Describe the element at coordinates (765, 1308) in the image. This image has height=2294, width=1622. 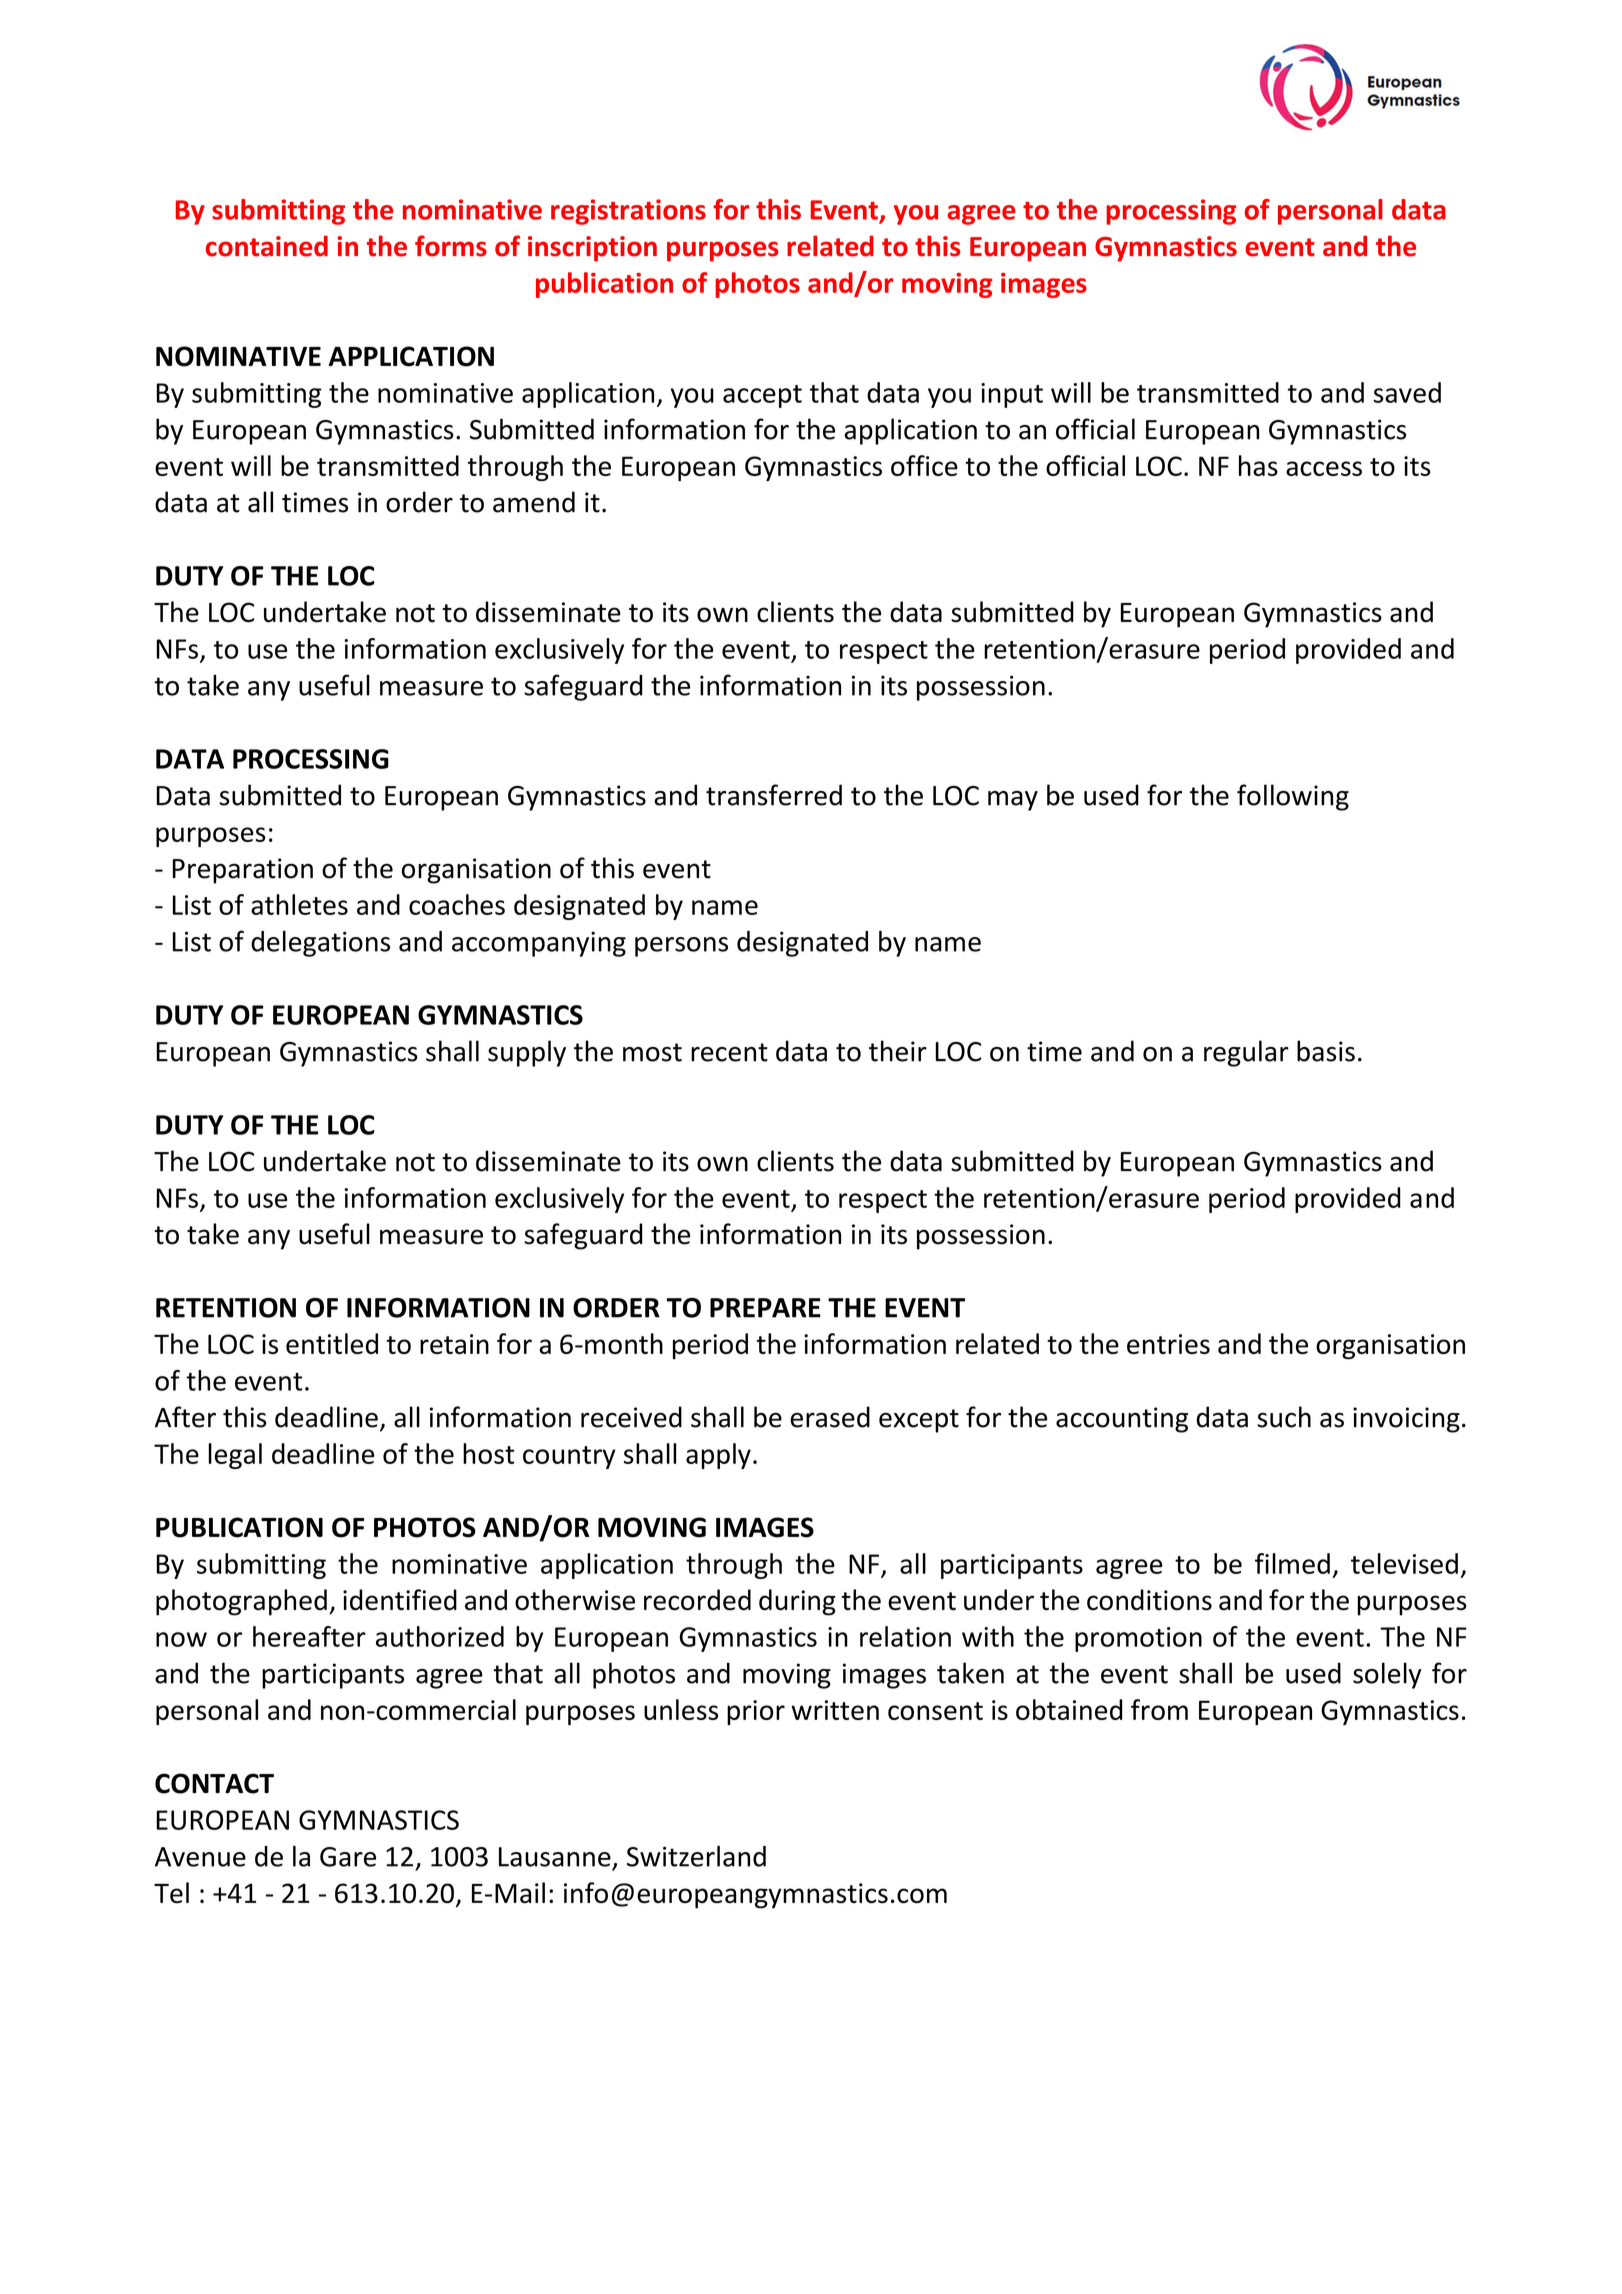
I see `PREPARE` at that location.
